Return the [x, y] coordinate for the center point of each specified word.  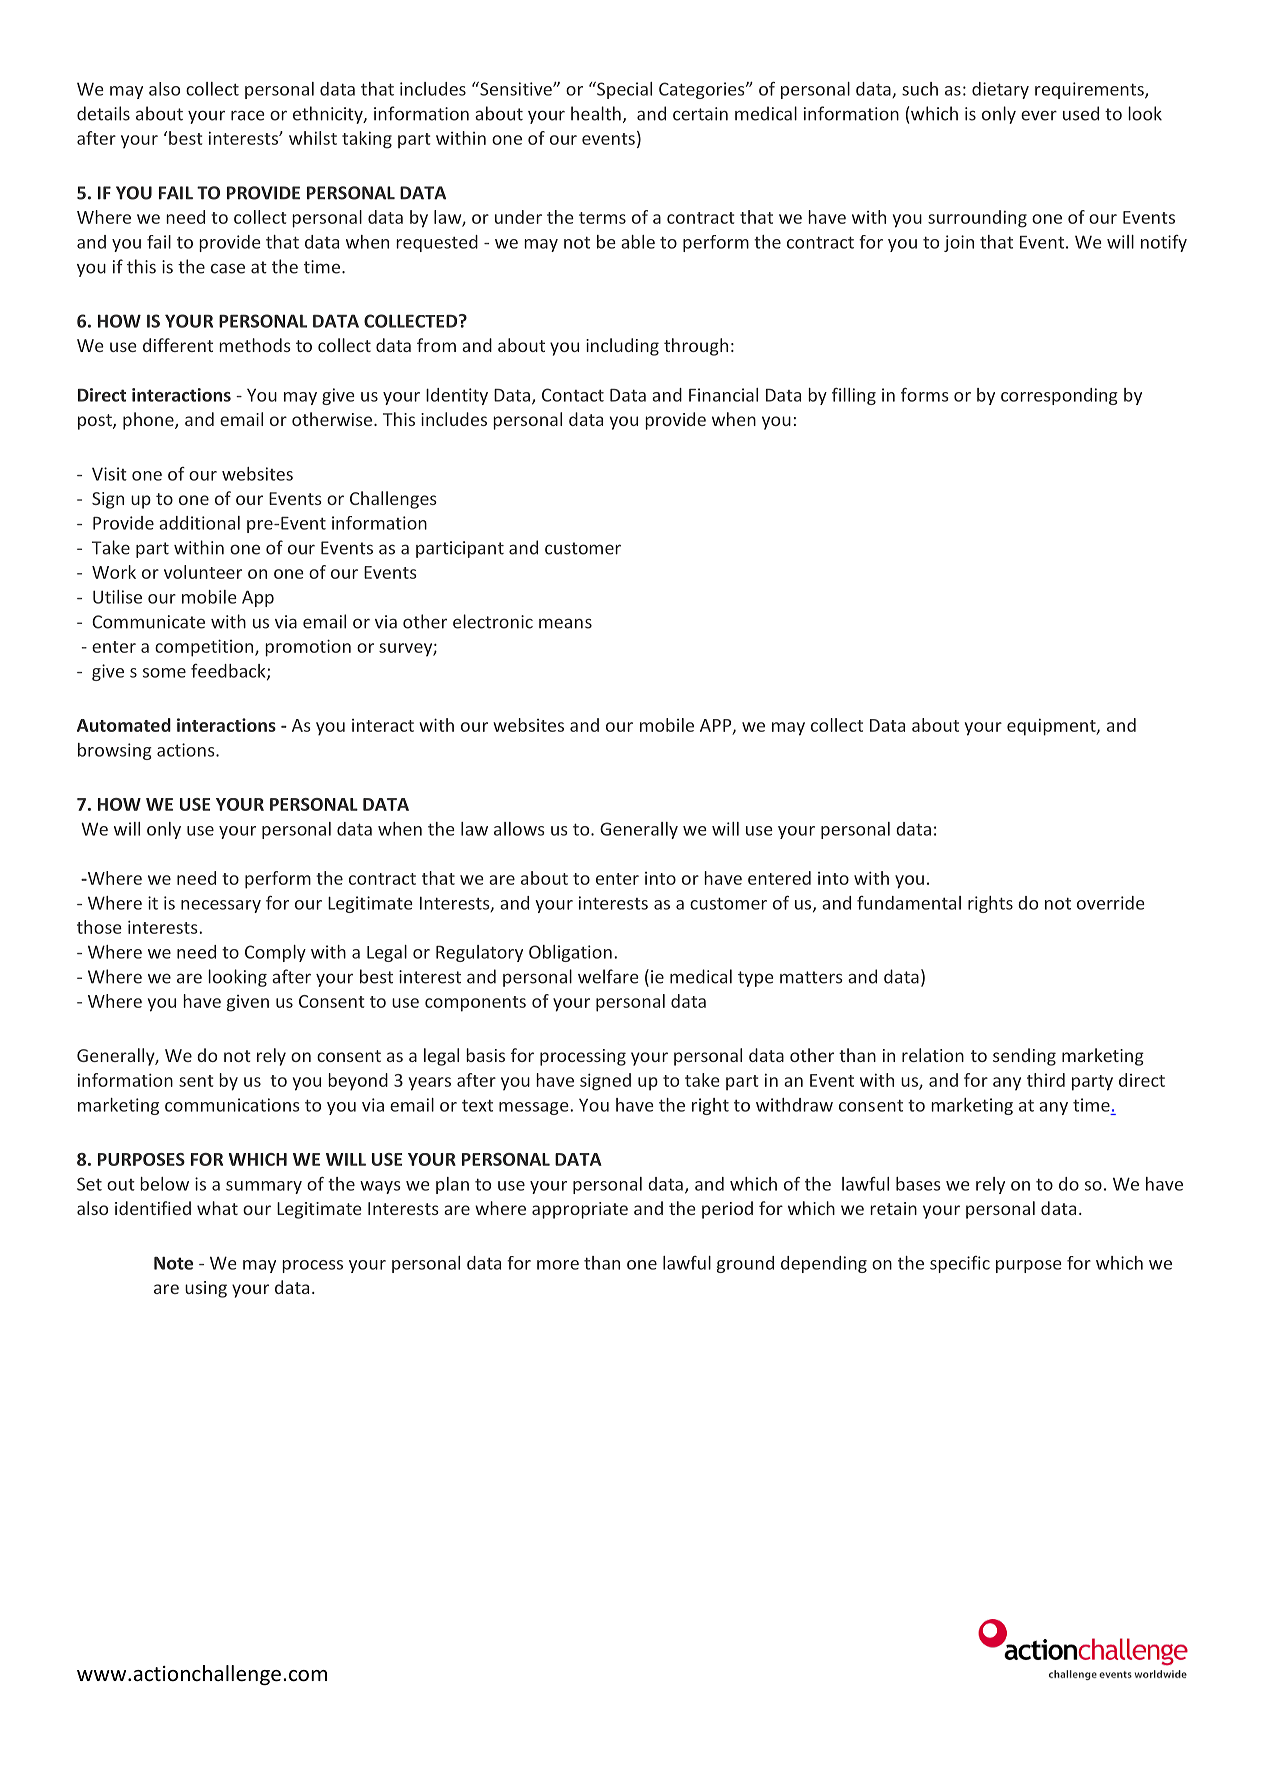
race [248, 115]
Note [173, 1263]
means [565, 623]
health [596, 113]
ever [1039, 115]
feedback [229, 672]
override [1111, 903]
